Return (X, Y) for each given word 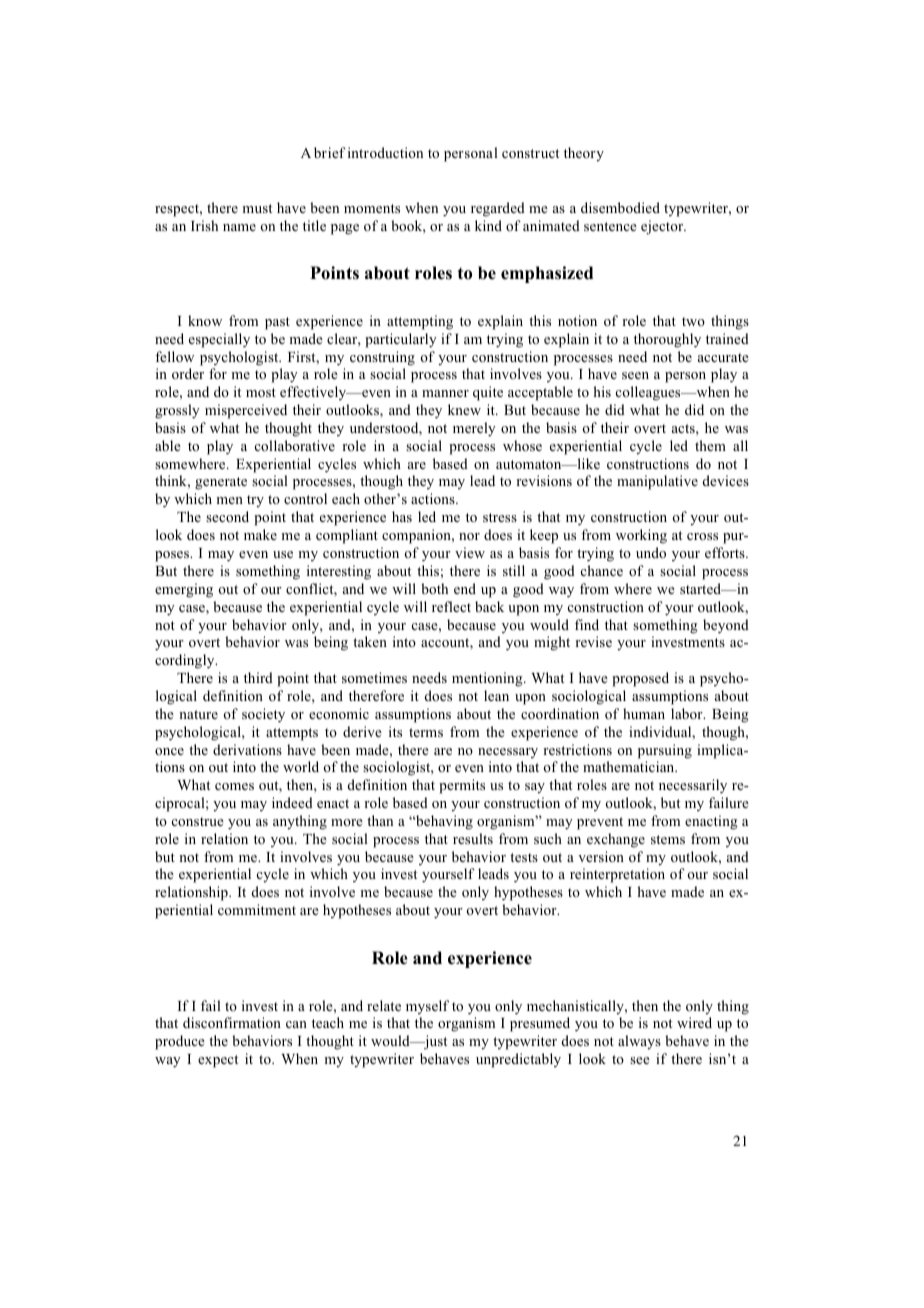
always (639, 1042)
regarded (498, 209)
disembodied (620, 207)
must (257, 208)
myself (427, 1007)
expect (218, 1061)
